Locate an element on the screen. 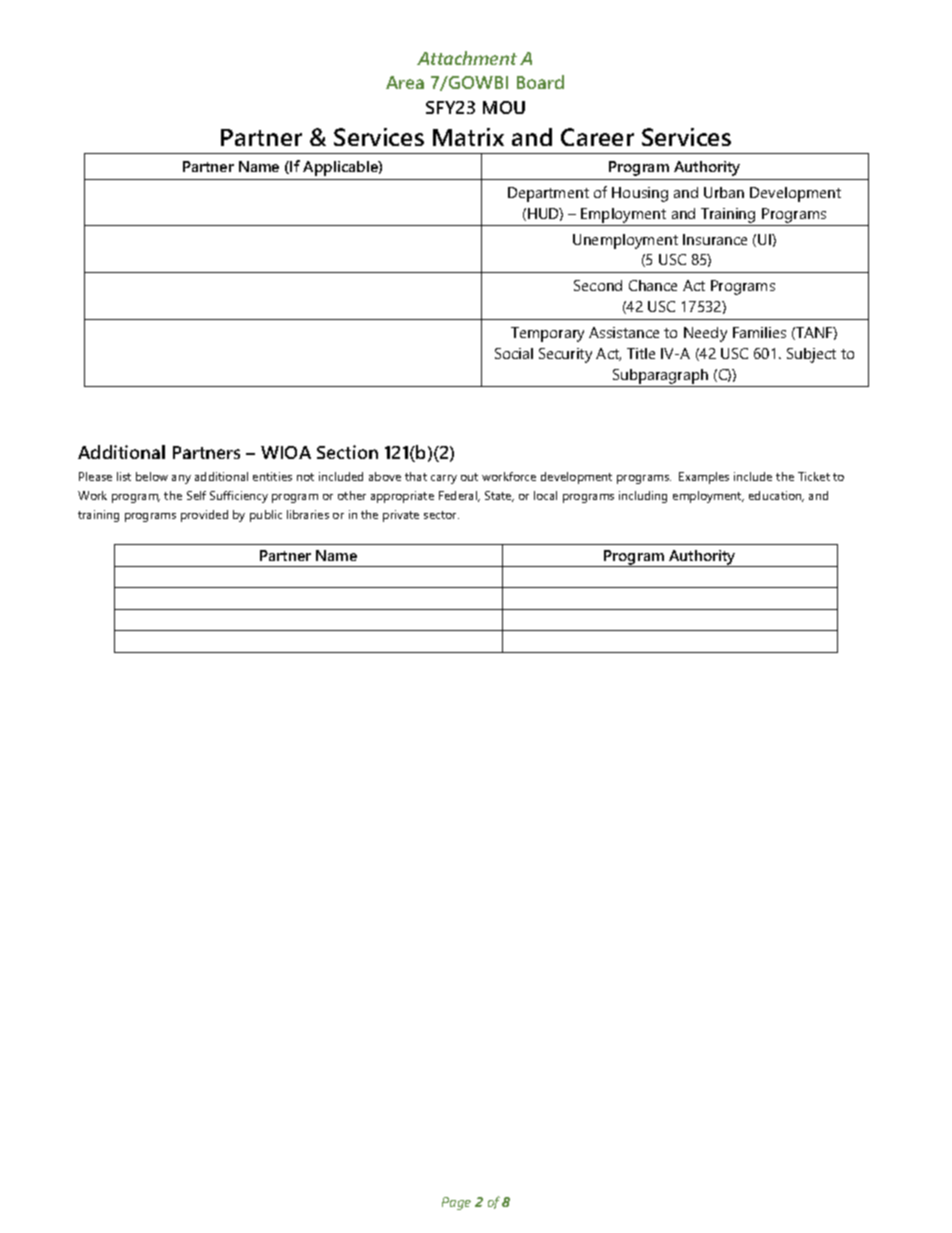 This screenshot has width=952, height=1233. sector is located at coordinates (441, 515).
